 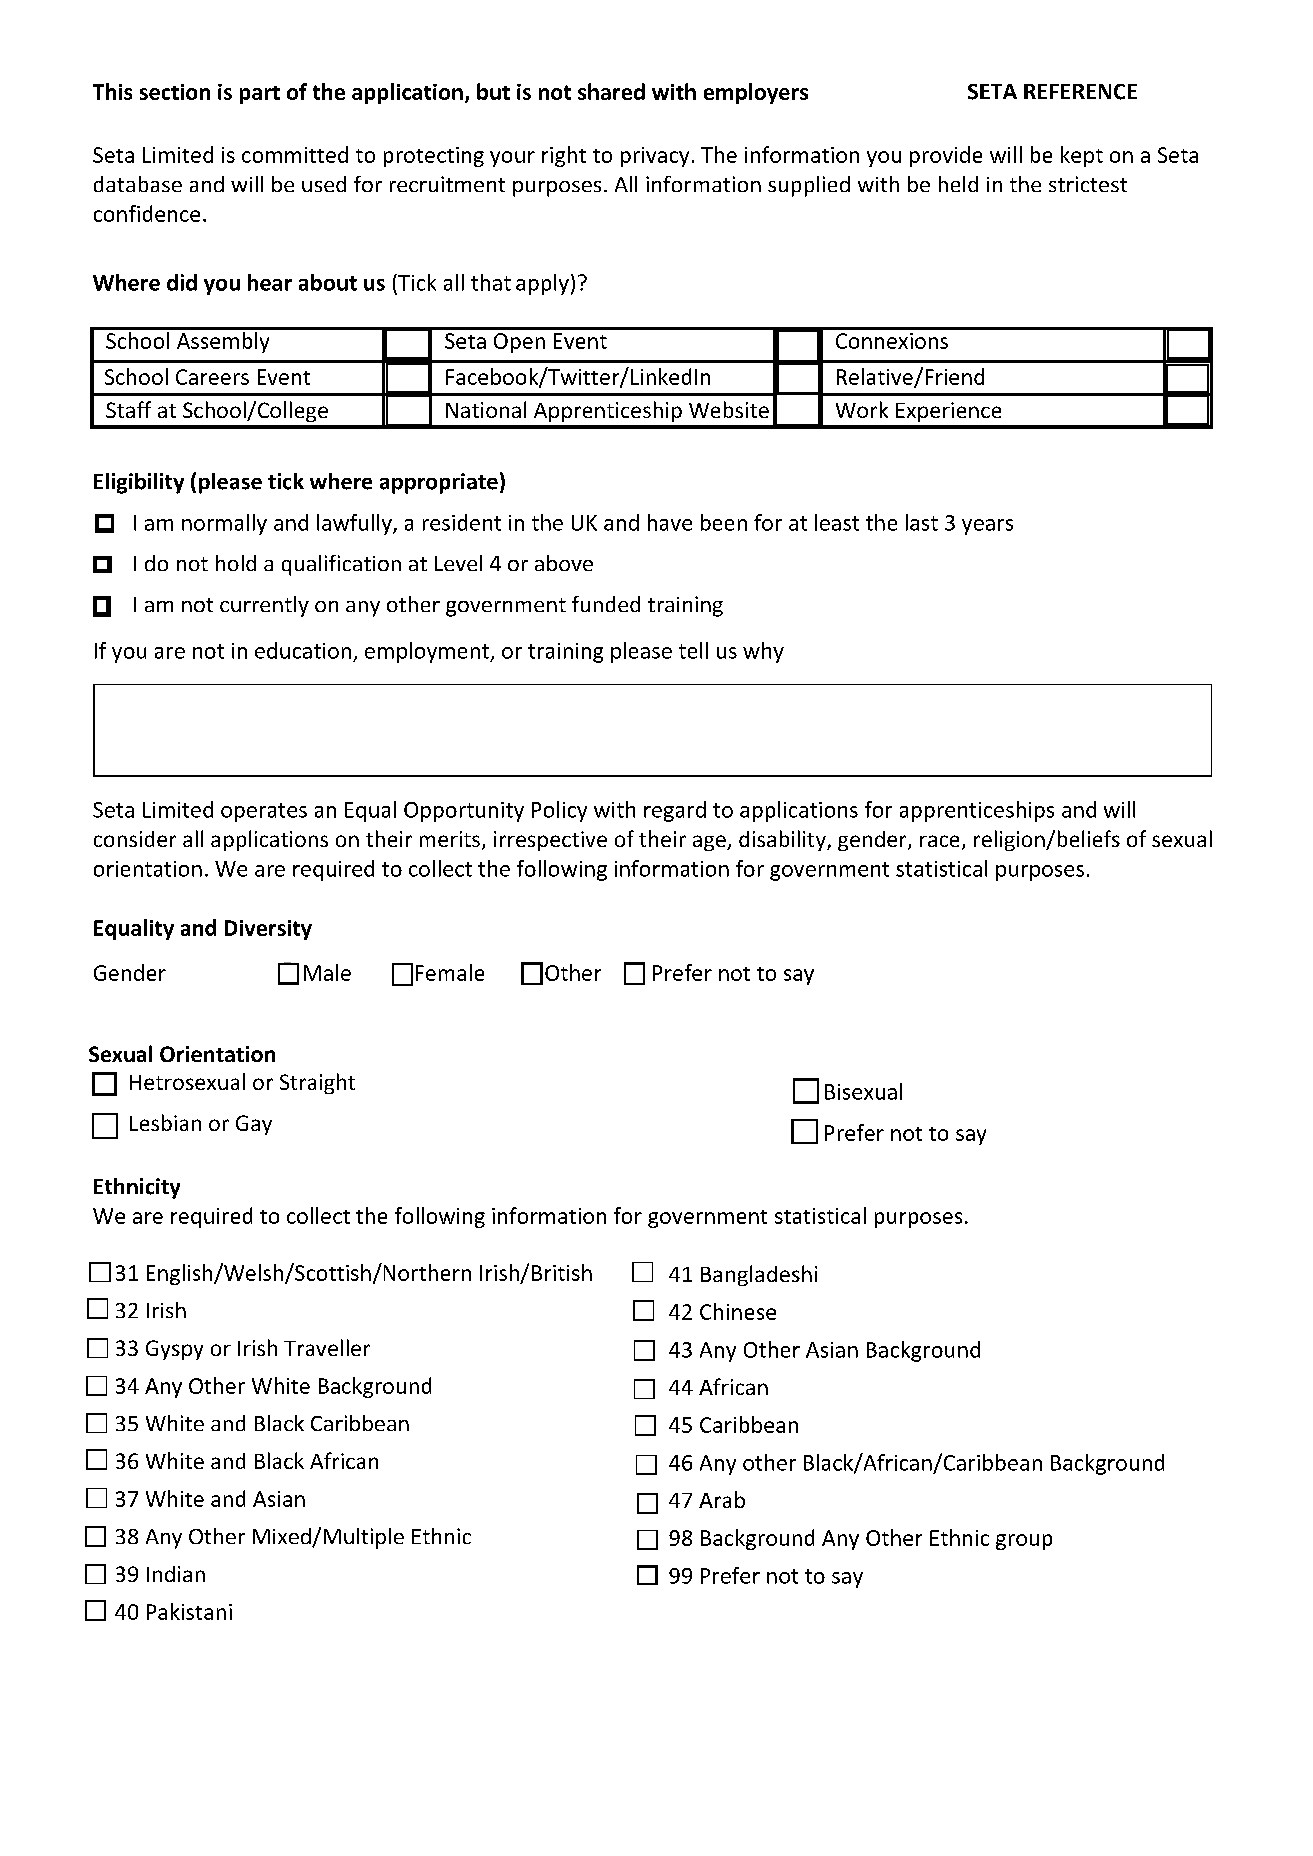 What do you see at coordinates (1024, 1542) in the page?
I see `group` at bounding box center [1024, 1542].
